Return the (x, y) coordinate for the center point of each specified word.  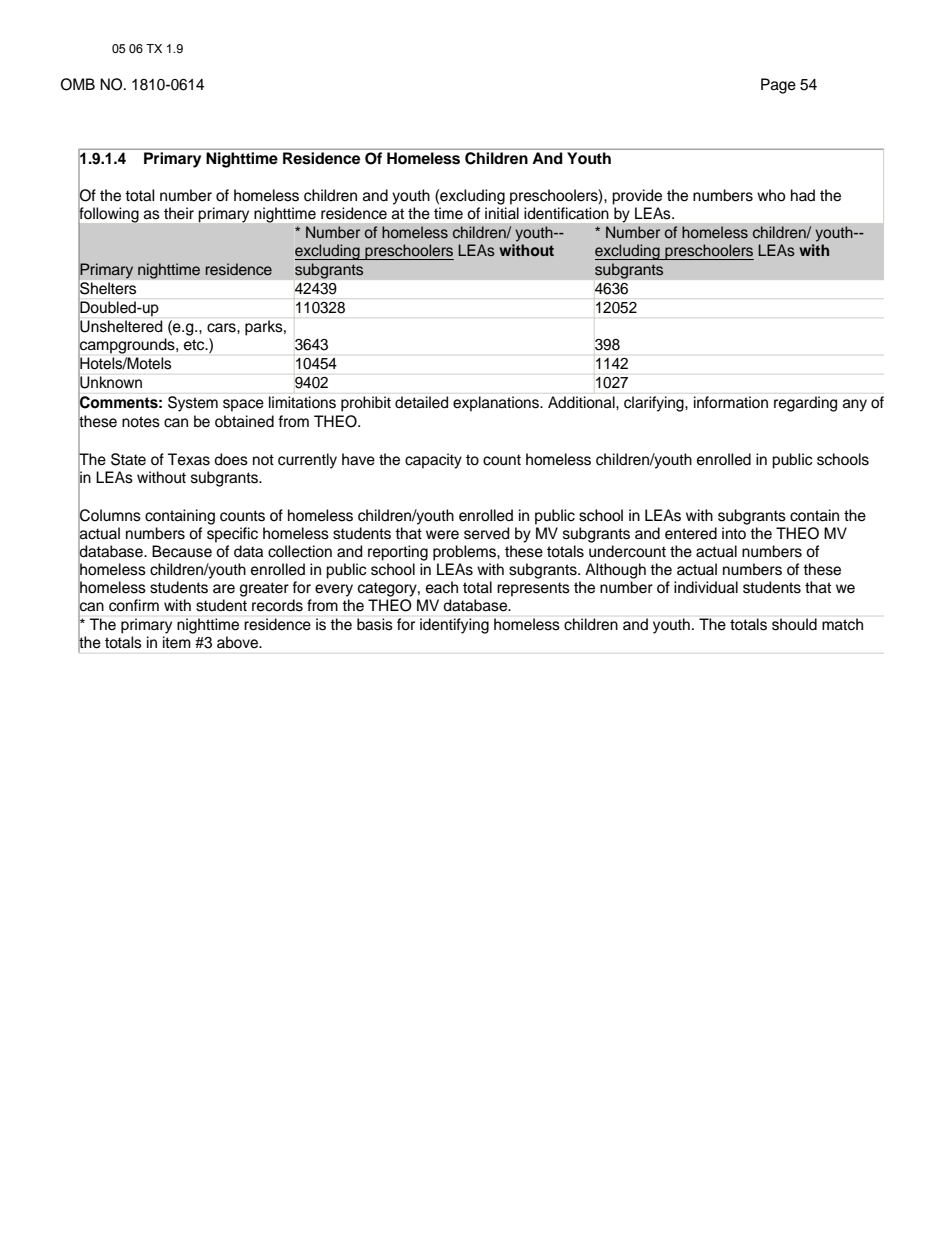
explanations (497, 404)
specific (232, 535)
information (731, 402)
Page (778, 86)
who (771, 195)
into (734, 533)
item (177, 642)
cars (222, 328)
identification (566, 213)
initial (502, 213)
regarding (805, 404)
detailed (421, 402)
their (179, 213)
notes (141, 422)
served (486, 533)
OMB (78, 84)
